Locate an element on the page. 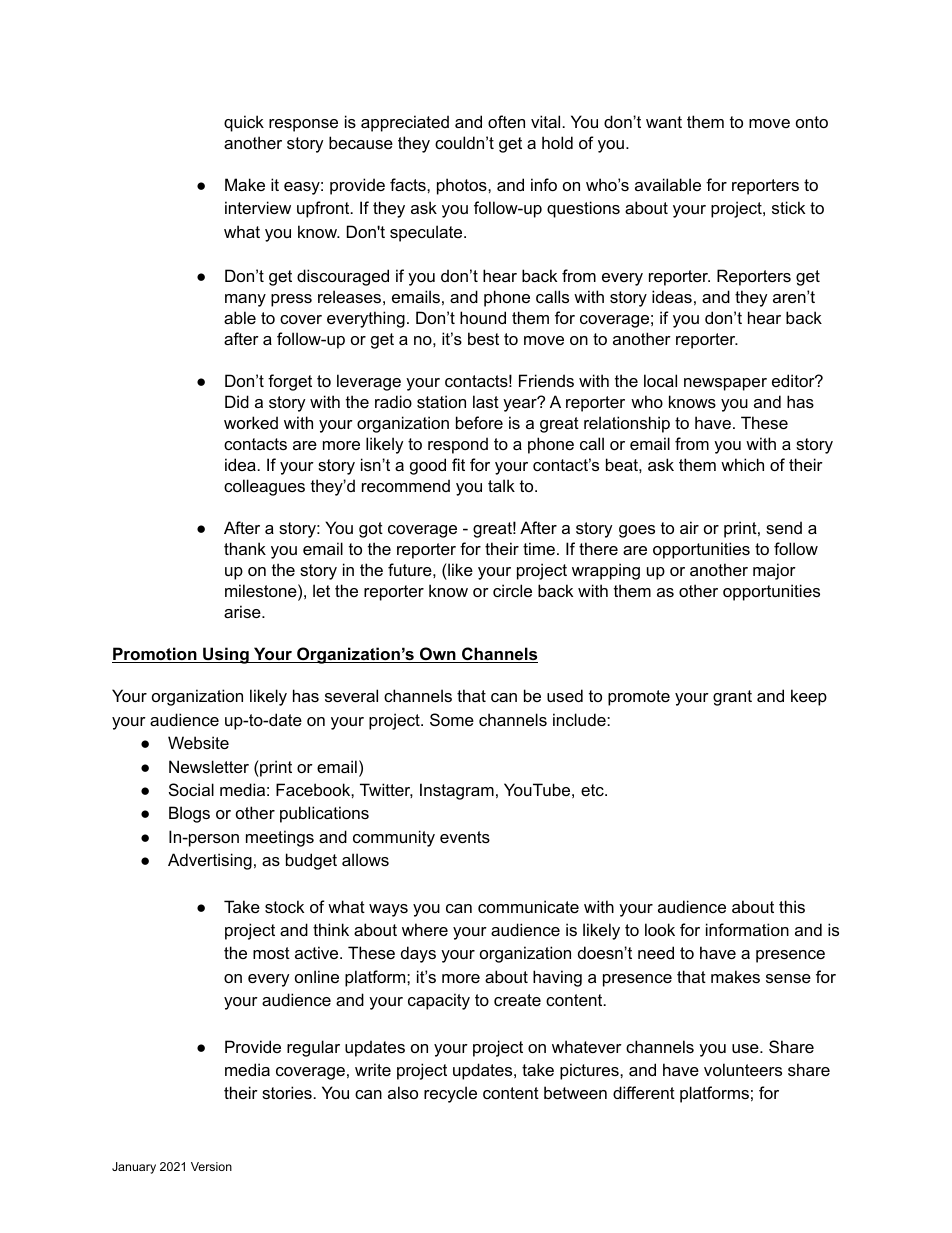 Image resolution: width=952 pixels, height=1233 pixels. recycle is located at coordinates (450, 1094).
